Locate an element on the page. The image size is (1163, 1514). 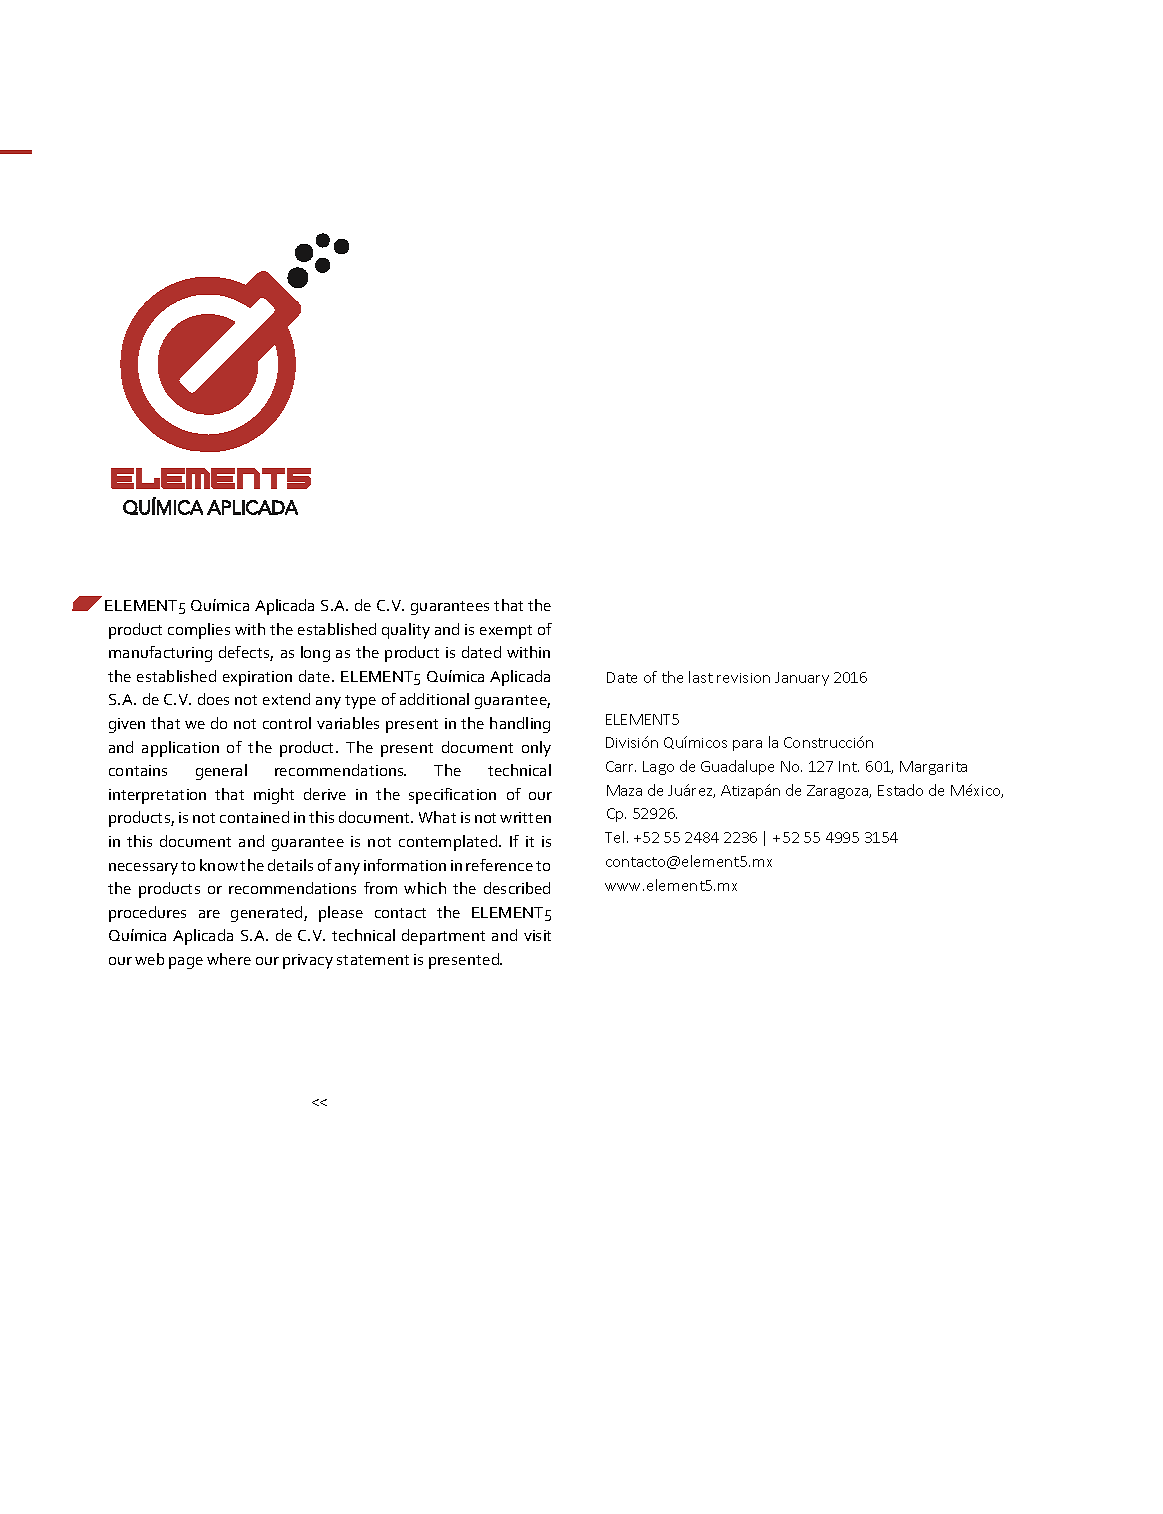
January is located at coordinates (802, 679).
